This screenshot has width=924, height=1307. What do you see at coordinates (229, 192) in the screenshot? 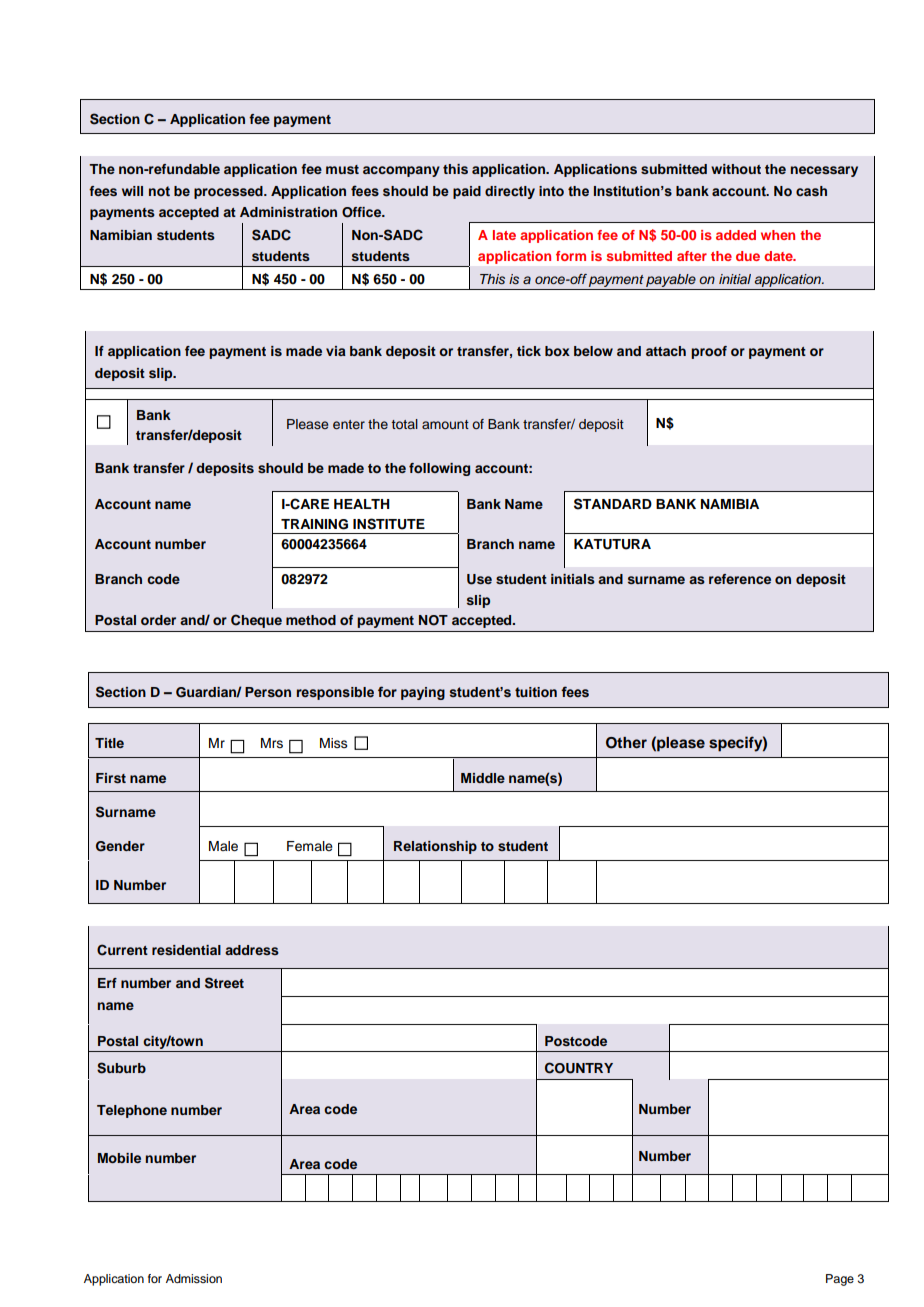
I see `processed` at bounding box center [229, 192].
